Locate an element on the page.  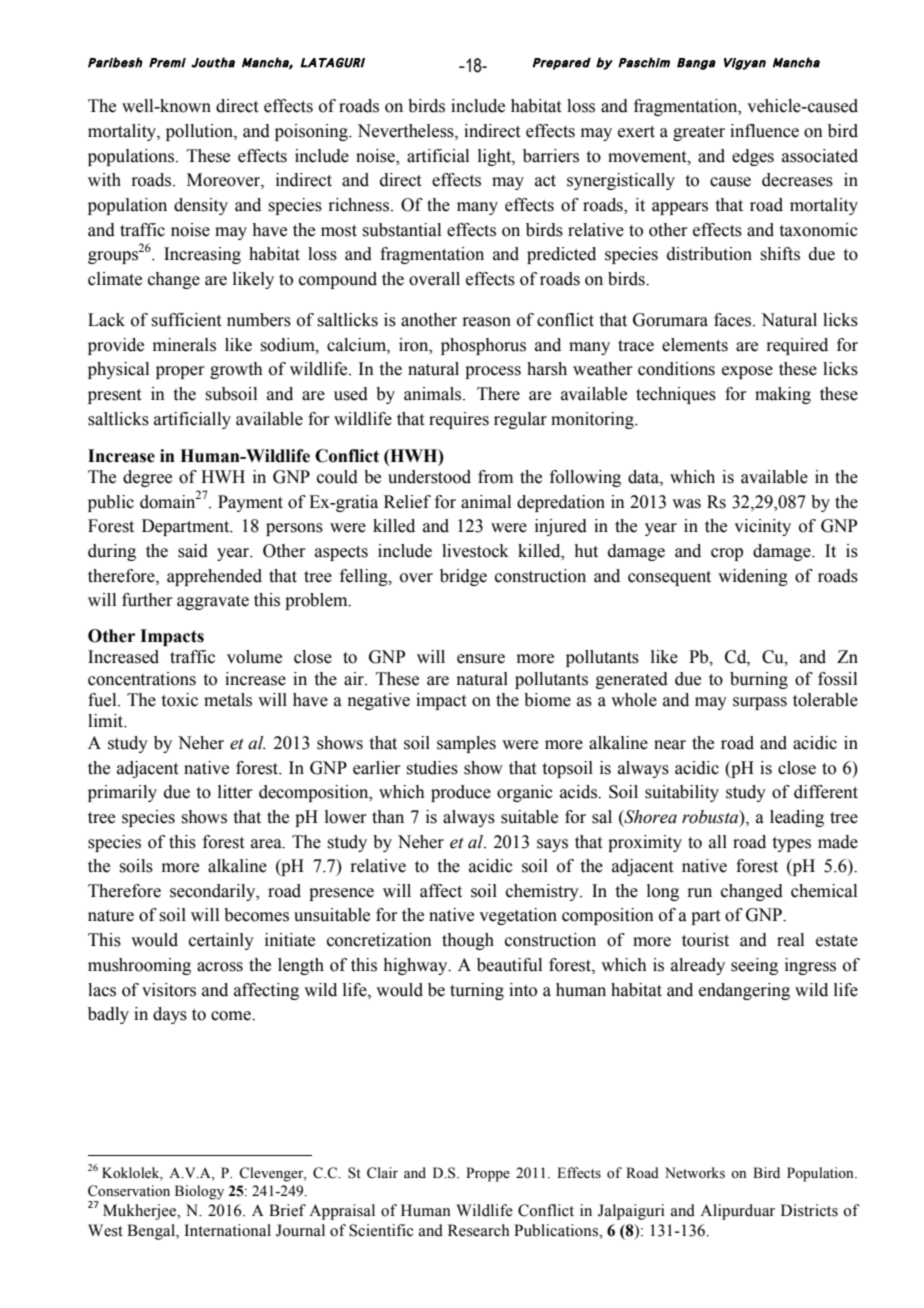
toxic is located at coordinates (180, 700).
